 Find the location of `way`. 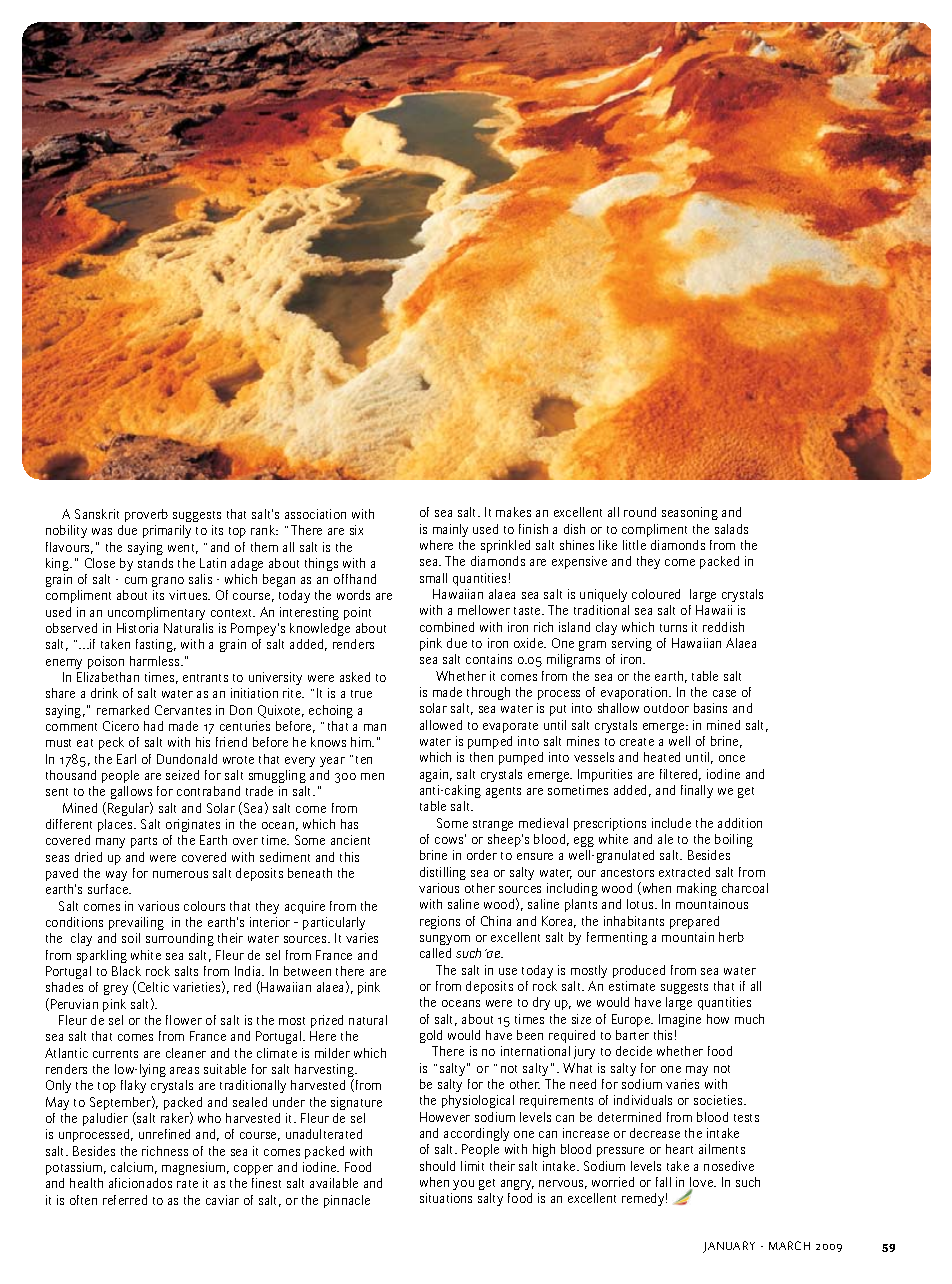

way is located at coordinates (116, 876).
